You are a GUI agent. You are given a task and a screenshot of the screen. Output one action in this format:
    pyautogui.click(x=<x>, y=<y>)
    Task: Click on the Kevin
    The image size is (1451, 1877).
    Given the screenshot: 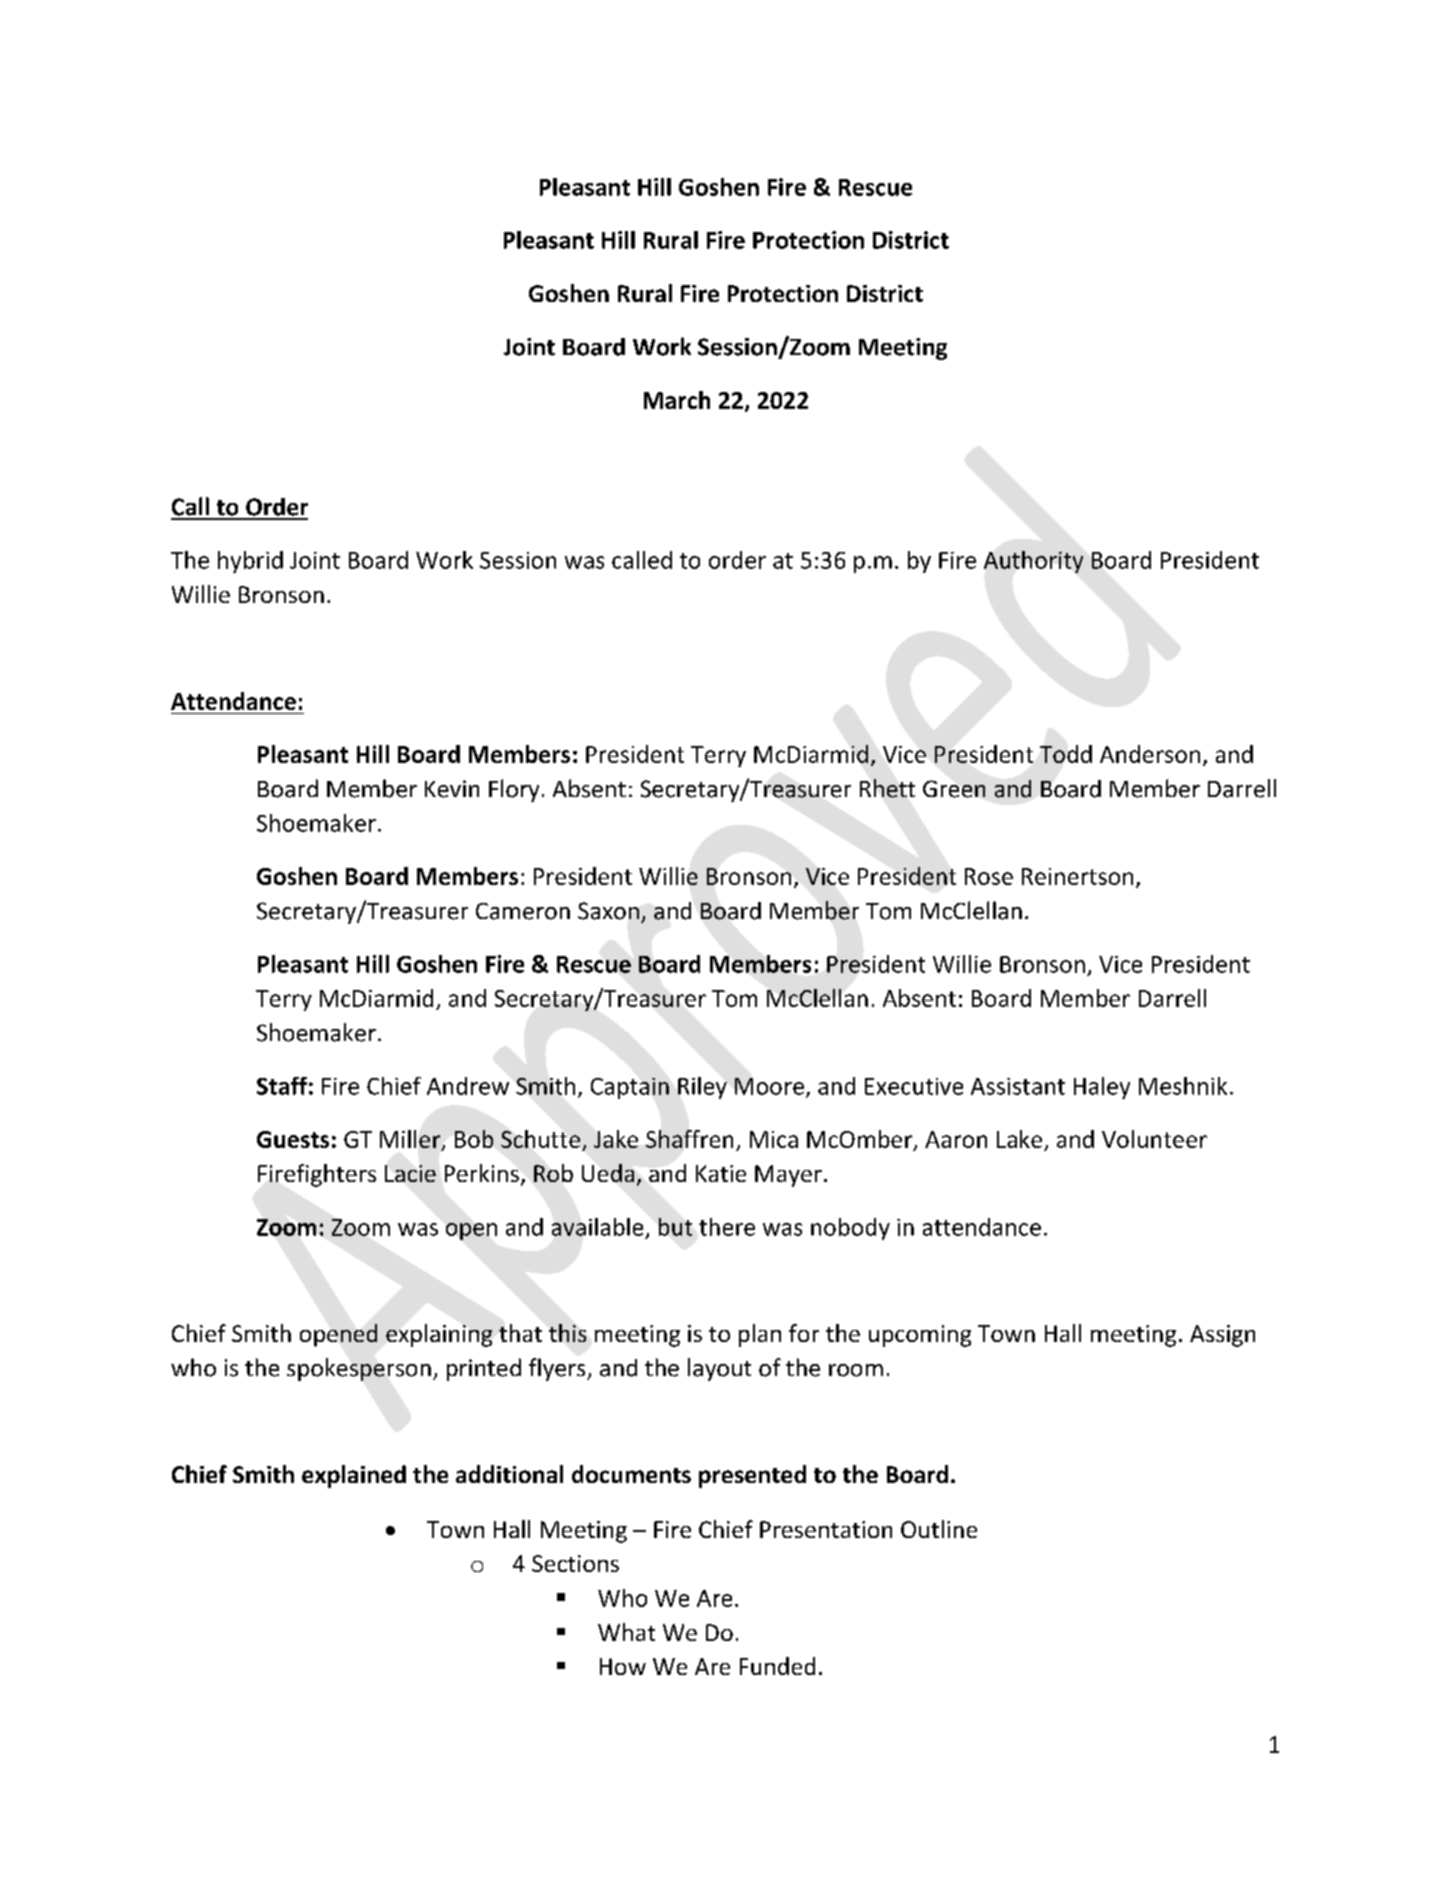 What is the action you would take?
    pyautogui.click(x=452, y=789)
